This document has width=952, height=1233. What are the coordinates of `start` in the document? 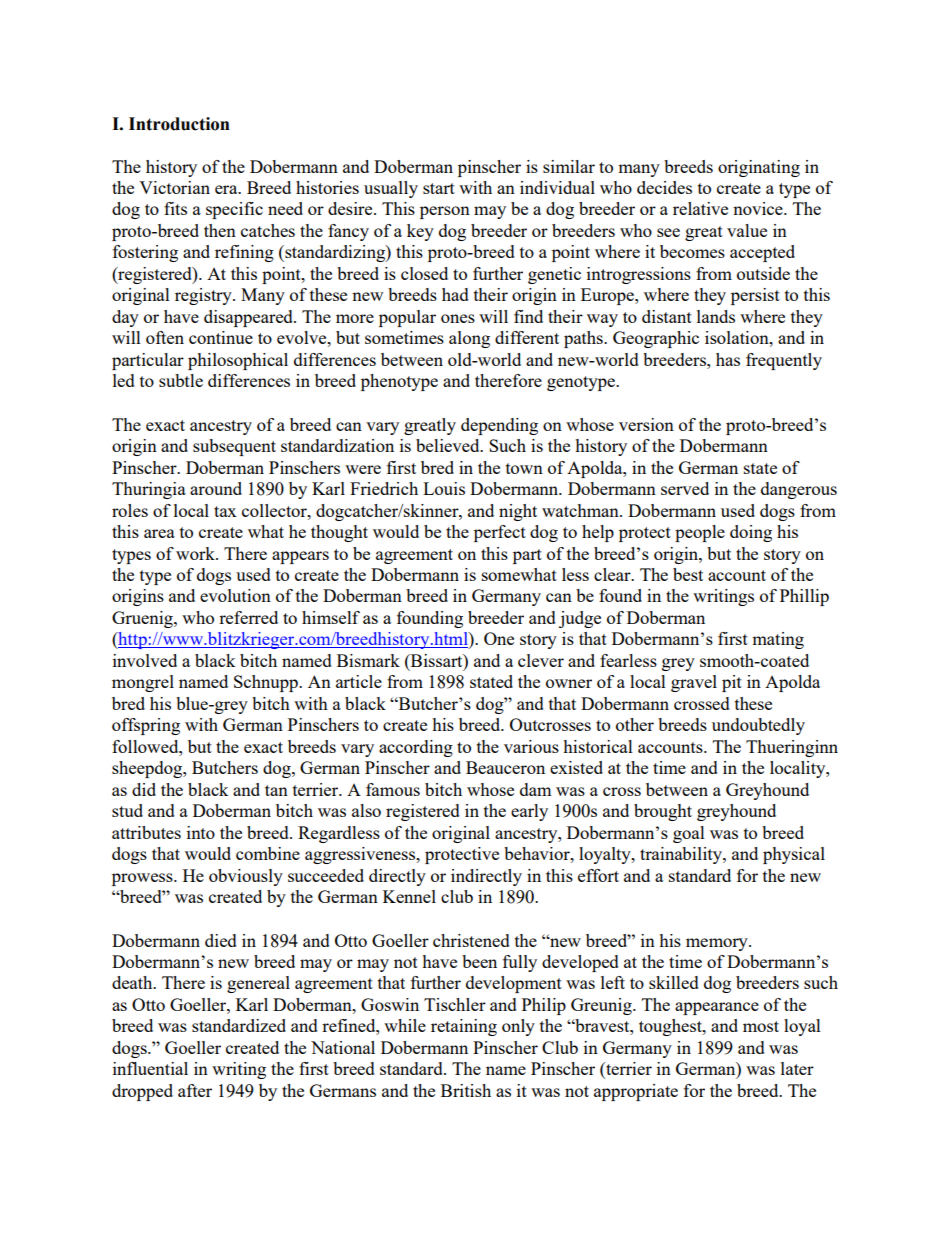 It's located at (439, 188).
